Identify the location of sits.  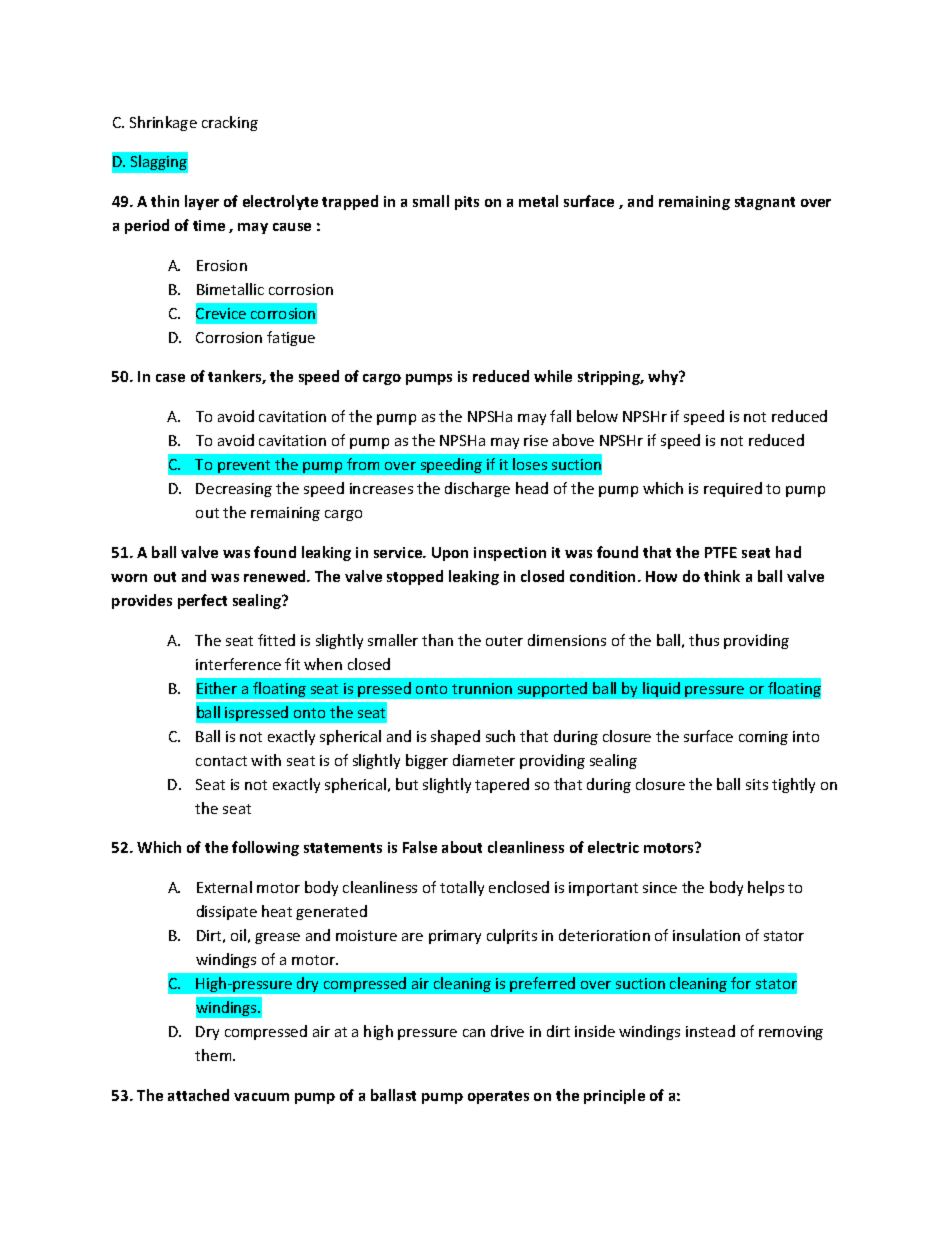
(757, 784).
